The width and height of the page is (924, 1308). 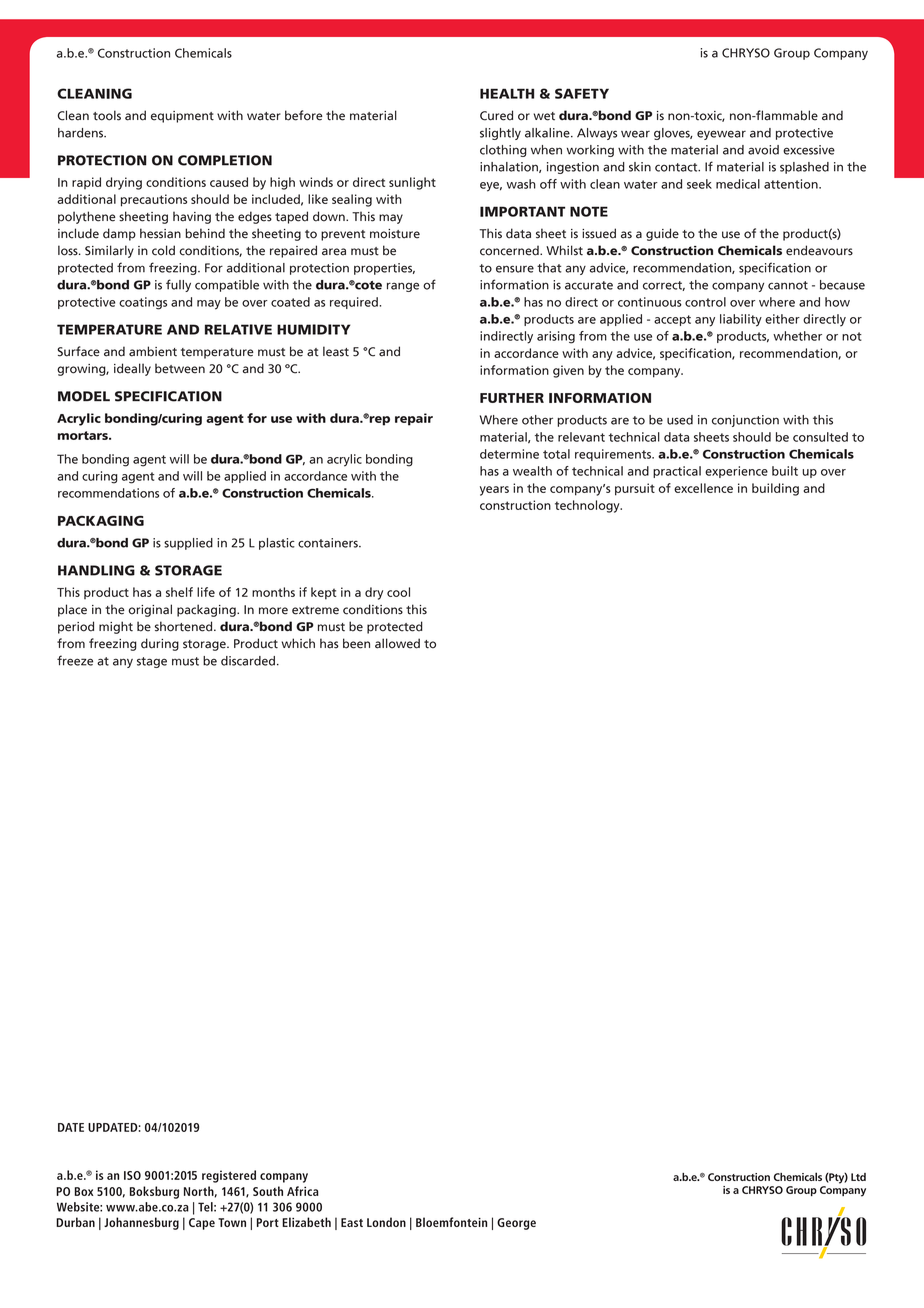 What do you see at coordinates (507, 93) in the page?
I see `HEALTH` at bounding box center [507, 93].
